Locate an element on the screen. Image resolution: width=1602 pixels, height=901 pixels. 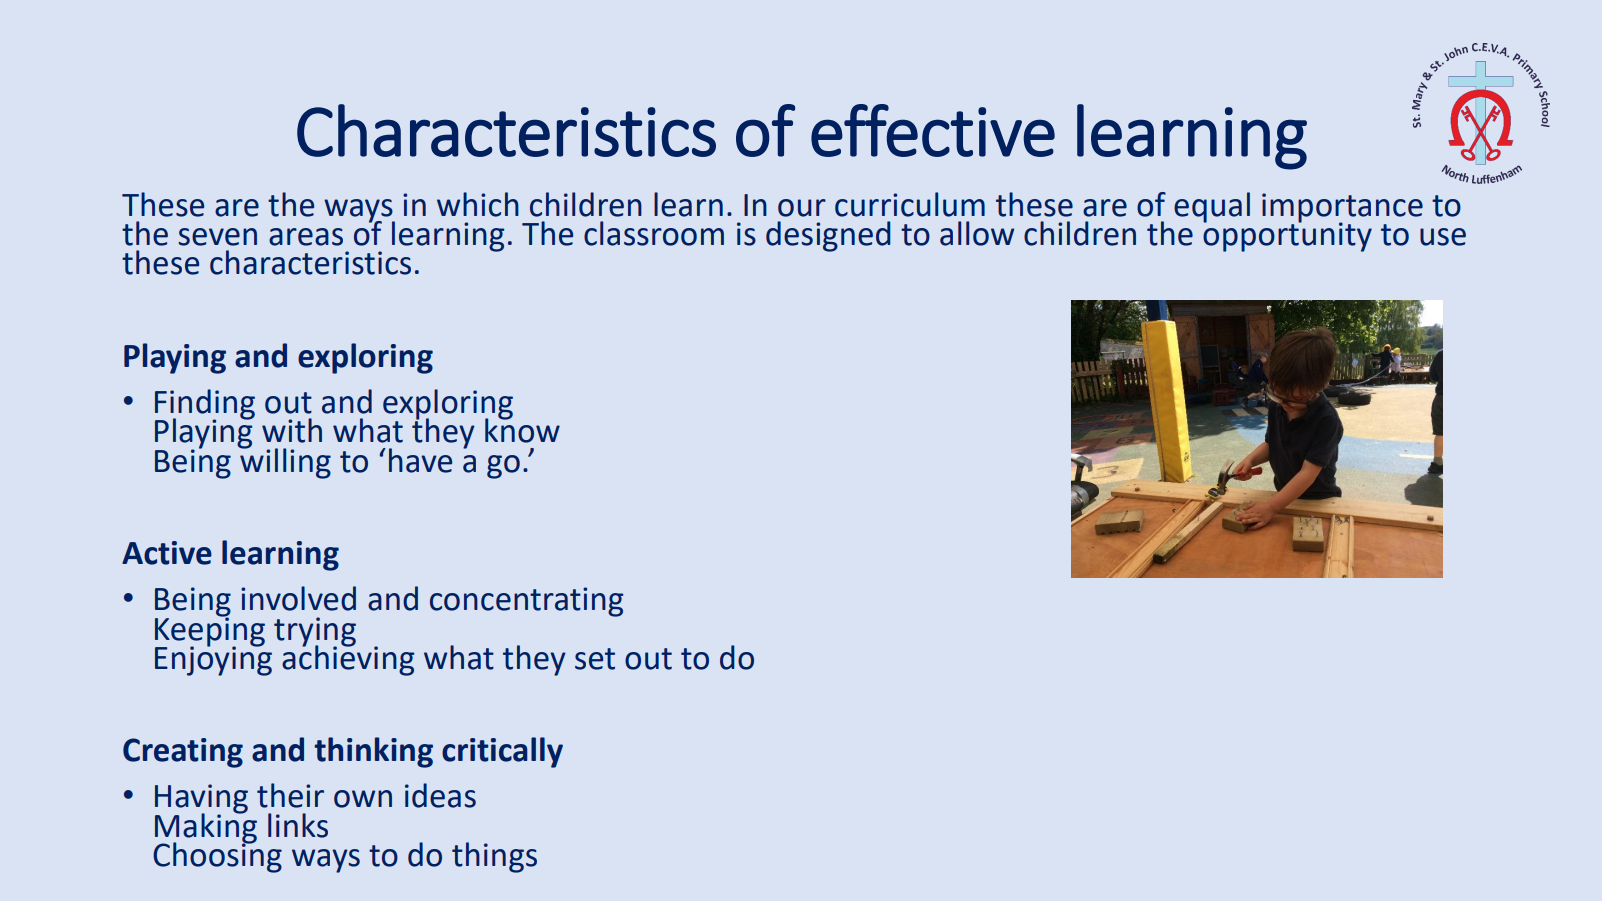
links is located at coordinates (298, 825).
